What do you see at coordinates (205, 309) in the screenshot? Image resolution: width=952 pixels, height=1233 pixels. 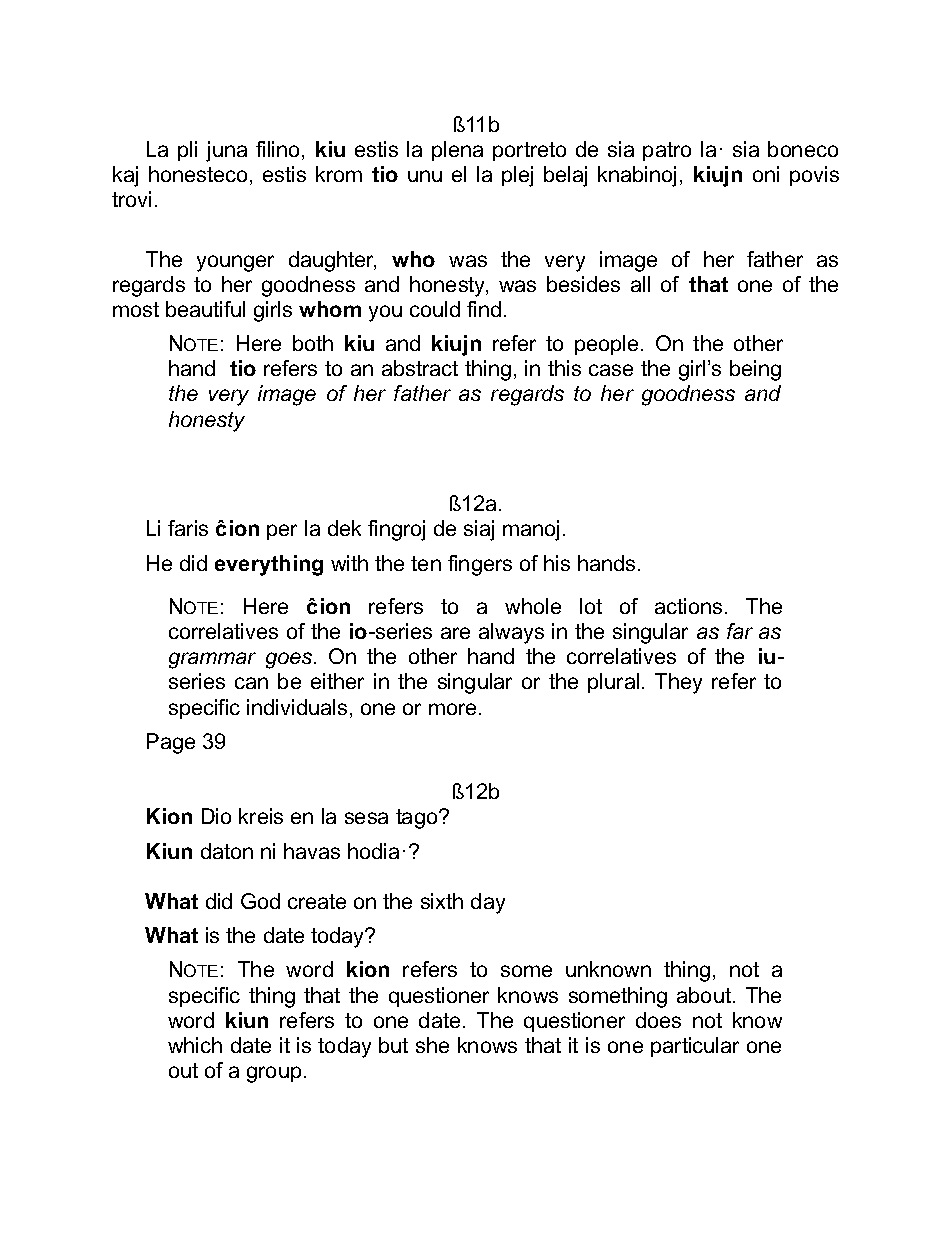 I see `beautiful` at bounding box center [205, 309].
